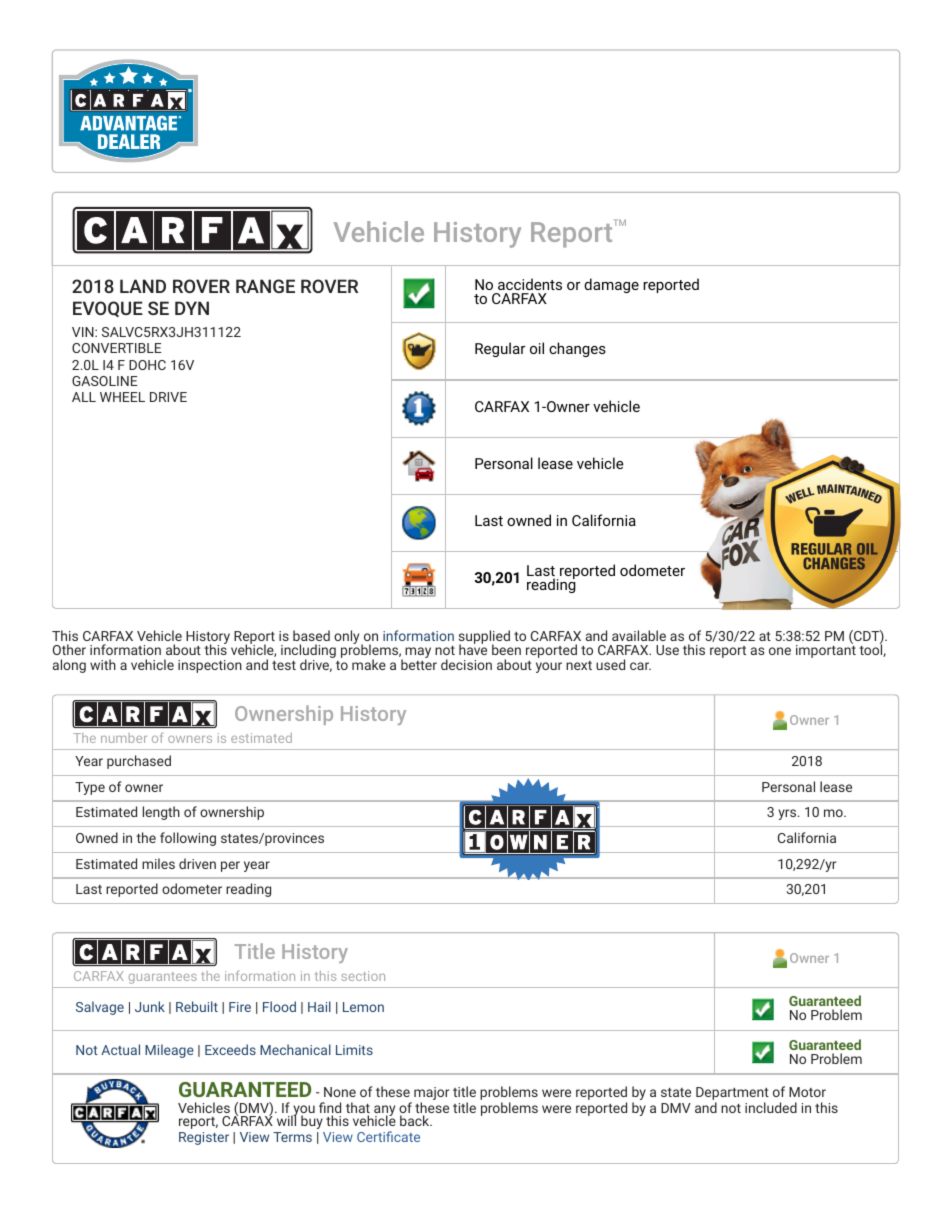 Image resolution: width=952 pixels, height=1232 pixels. Describe the element at coordinates (466, 664) in the screenshot. I see `decision` at that location.
